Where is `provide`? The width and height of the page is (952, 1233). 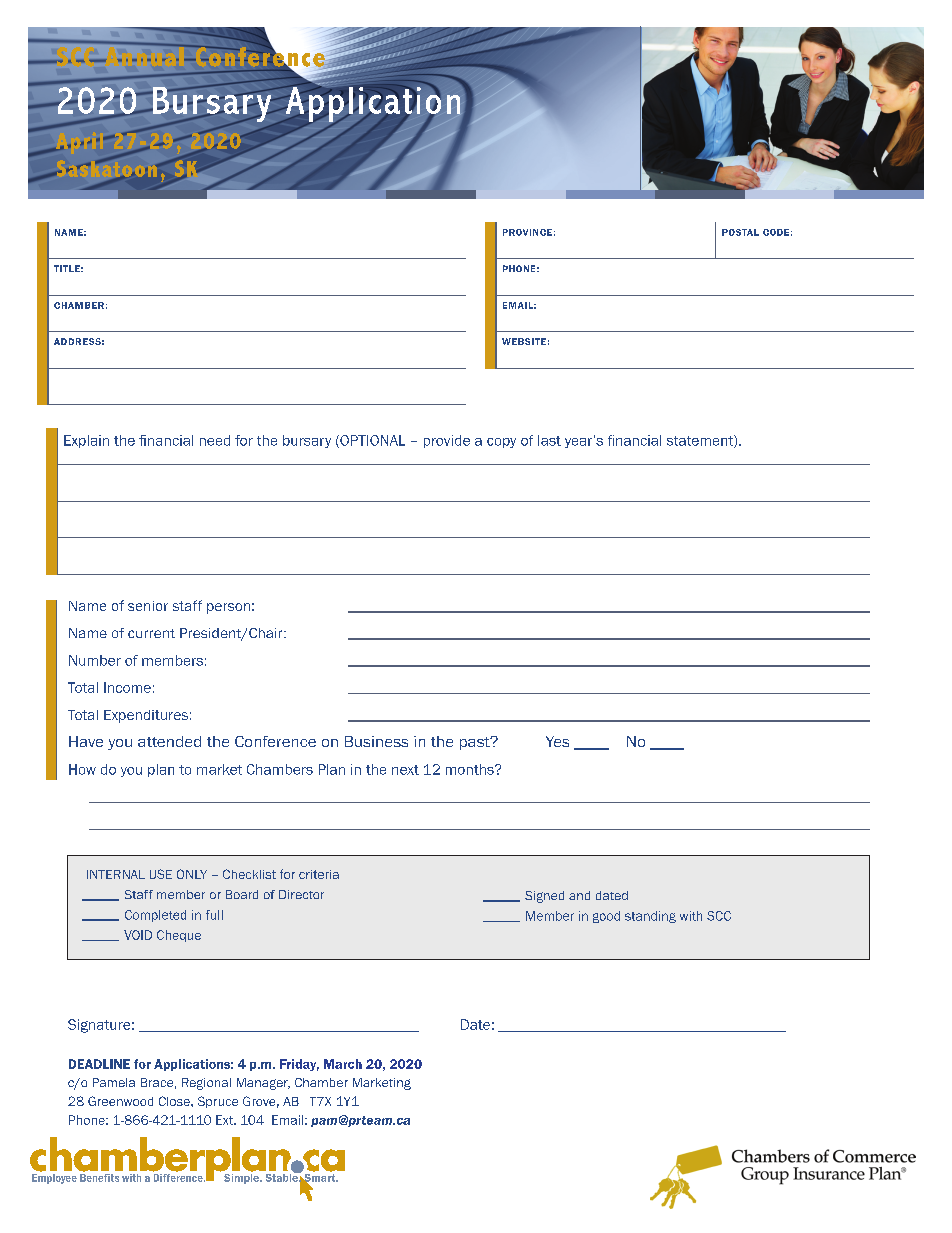 provide is located at coordinates (447, 441).
